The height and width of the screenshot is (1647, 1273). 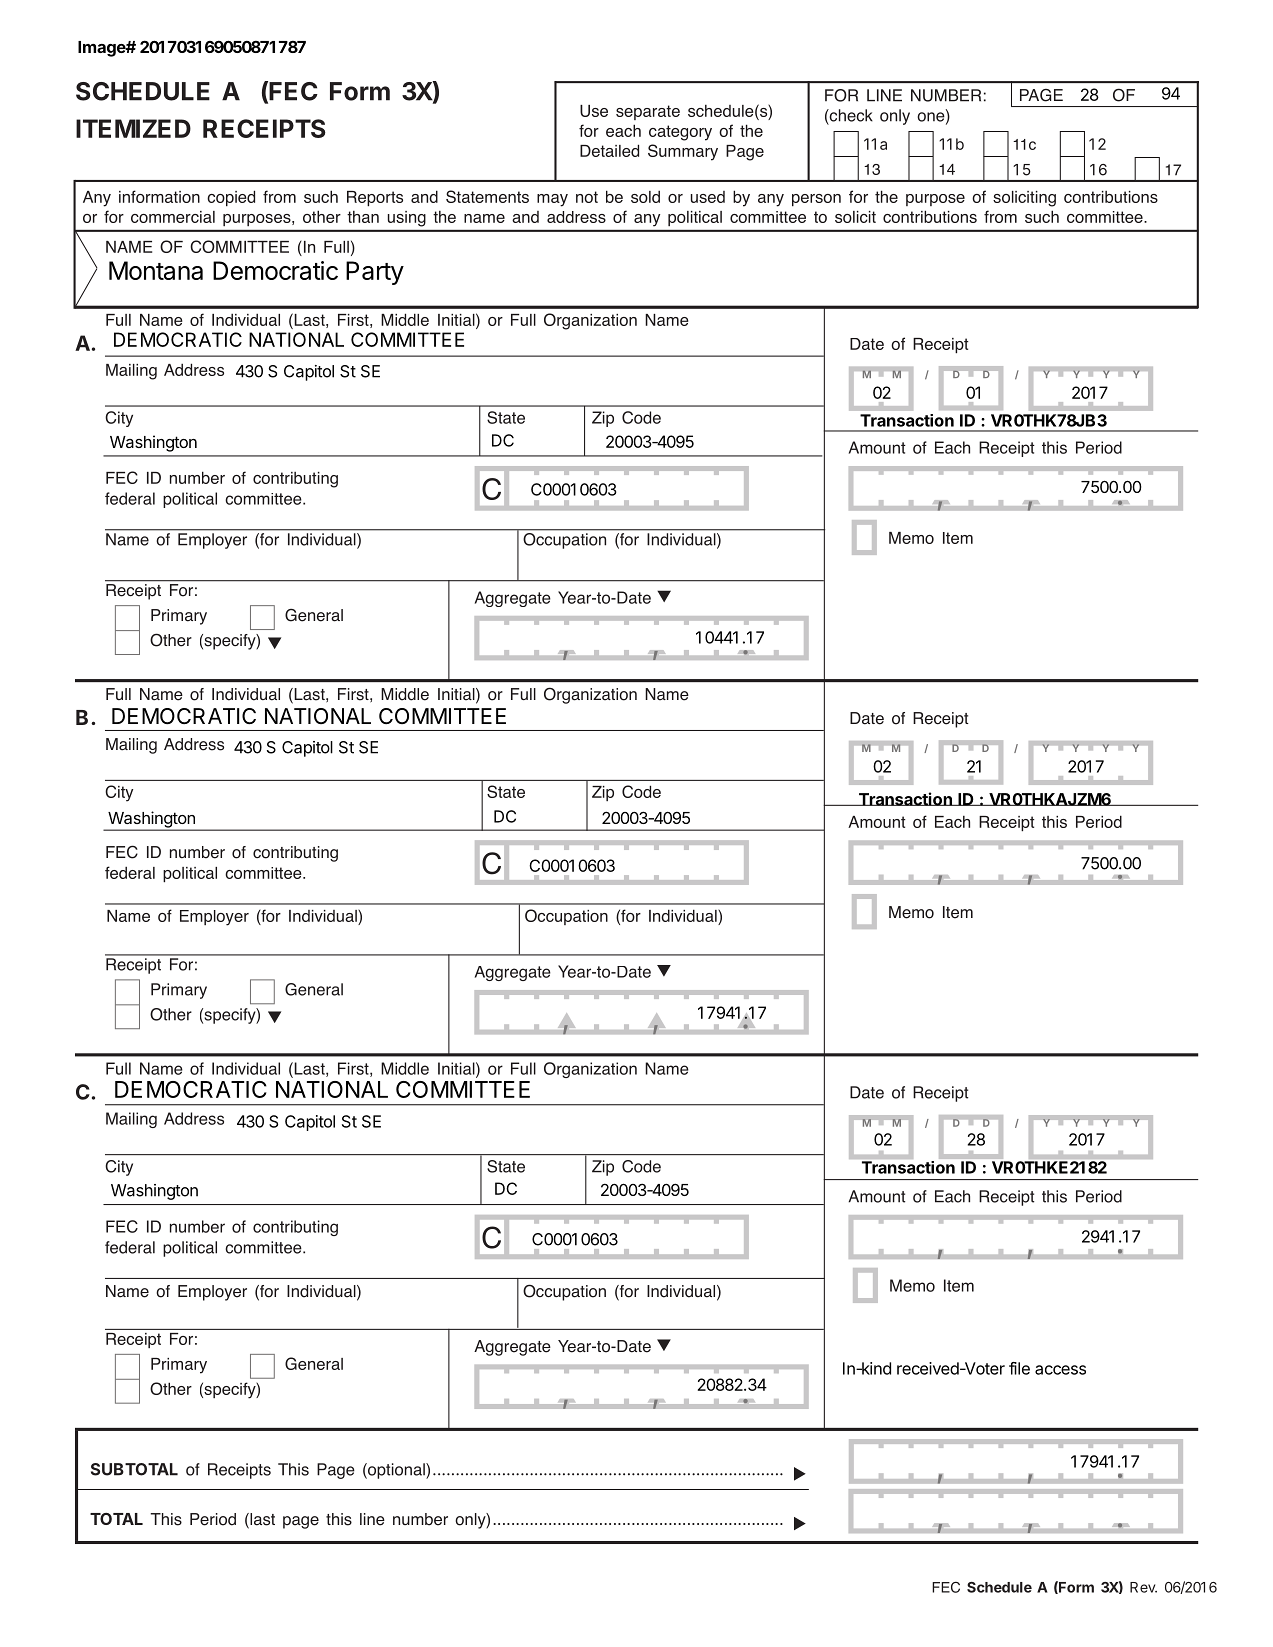 I want to click on sold, so click(x=645, y=197).
